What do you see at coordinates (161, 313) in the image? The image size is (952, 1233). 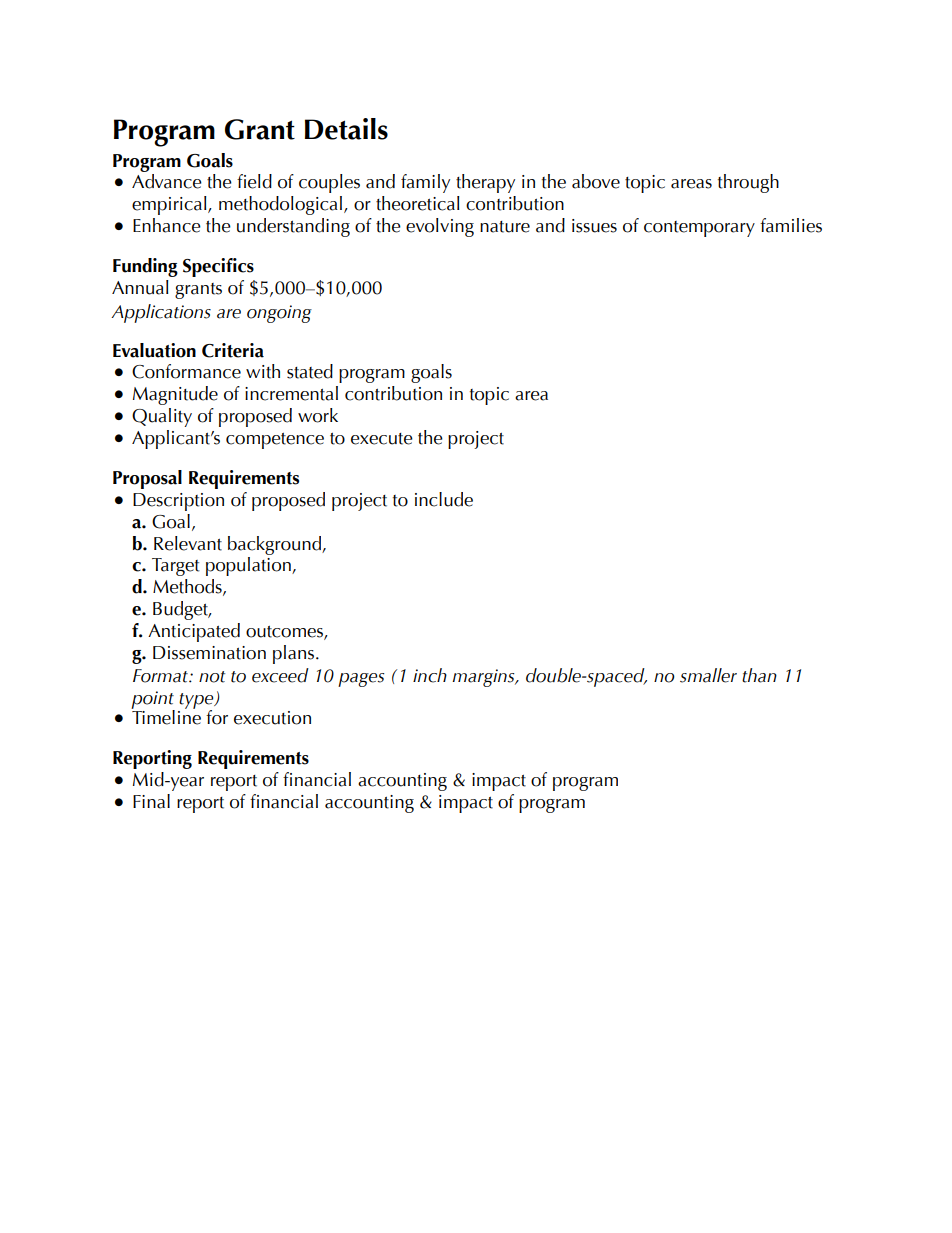 I see `Applications` at bounding box center [161, 313].
